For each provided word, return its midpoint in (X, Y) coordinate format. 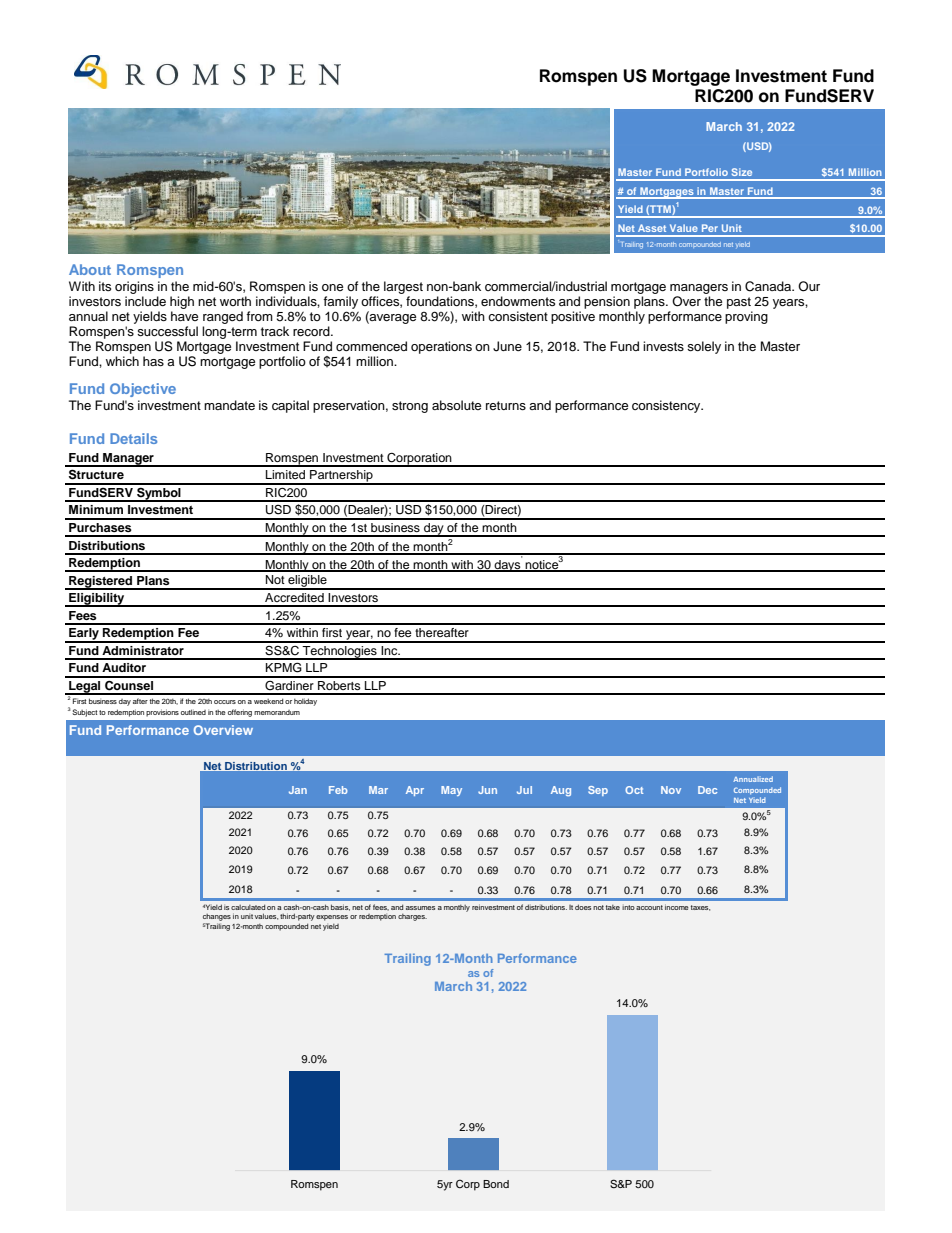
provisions (162, 713)
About (90, 269)
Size (742, 172)
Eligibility (97, 600)
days (507, 564)
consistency (667, 406)
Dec (707, 790)
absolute (456, 405)
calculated (248, 907)
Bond (496, 1184)
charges (412, 917)
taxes (700, 908)
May (451, 791)
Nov (671, 790)
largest (403, 287)
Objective (143, 390)
